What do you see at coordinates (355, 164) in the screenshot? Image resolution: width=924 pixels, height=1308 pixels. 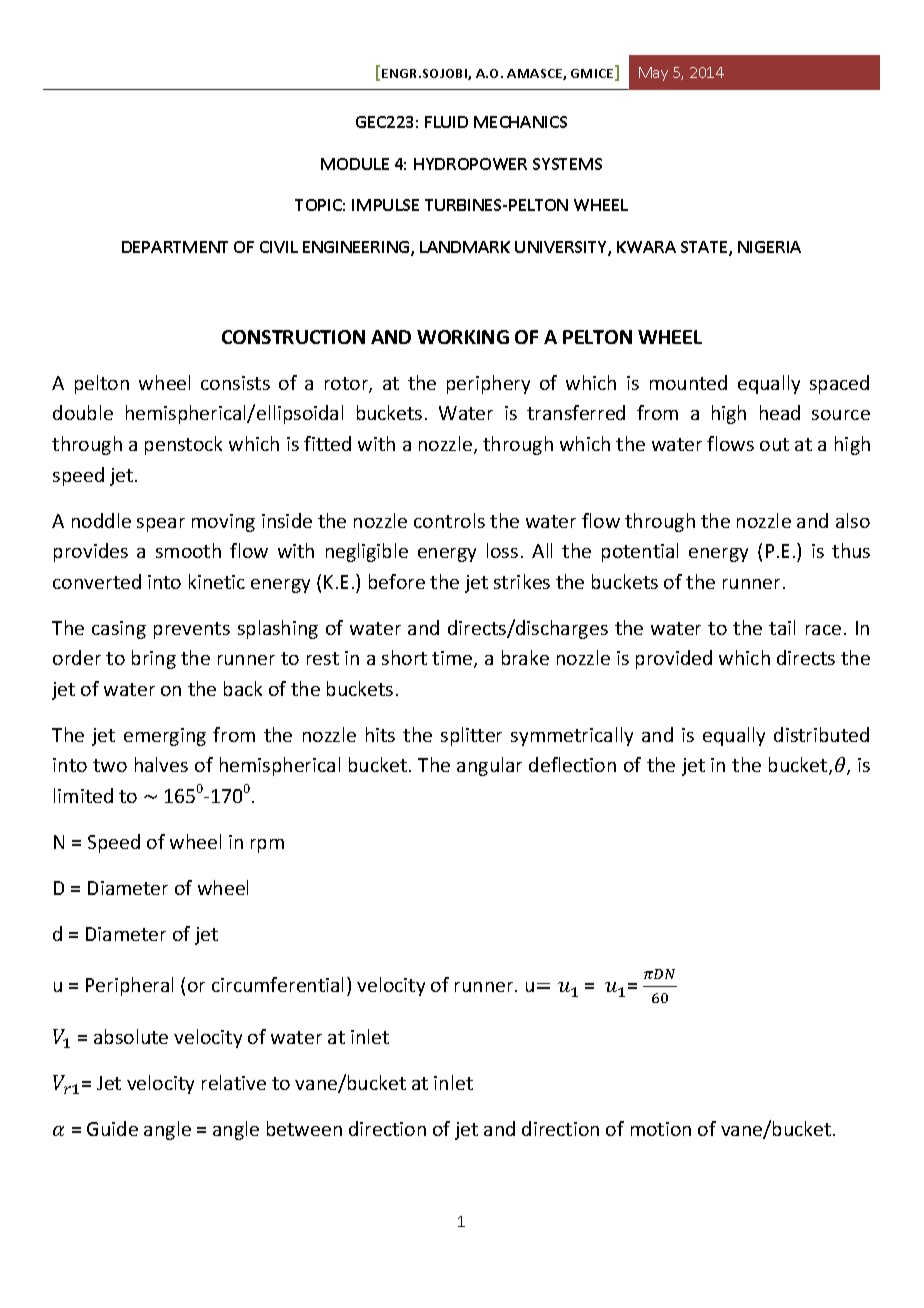 I see `MODULE` at bounding box center [355, 164].
